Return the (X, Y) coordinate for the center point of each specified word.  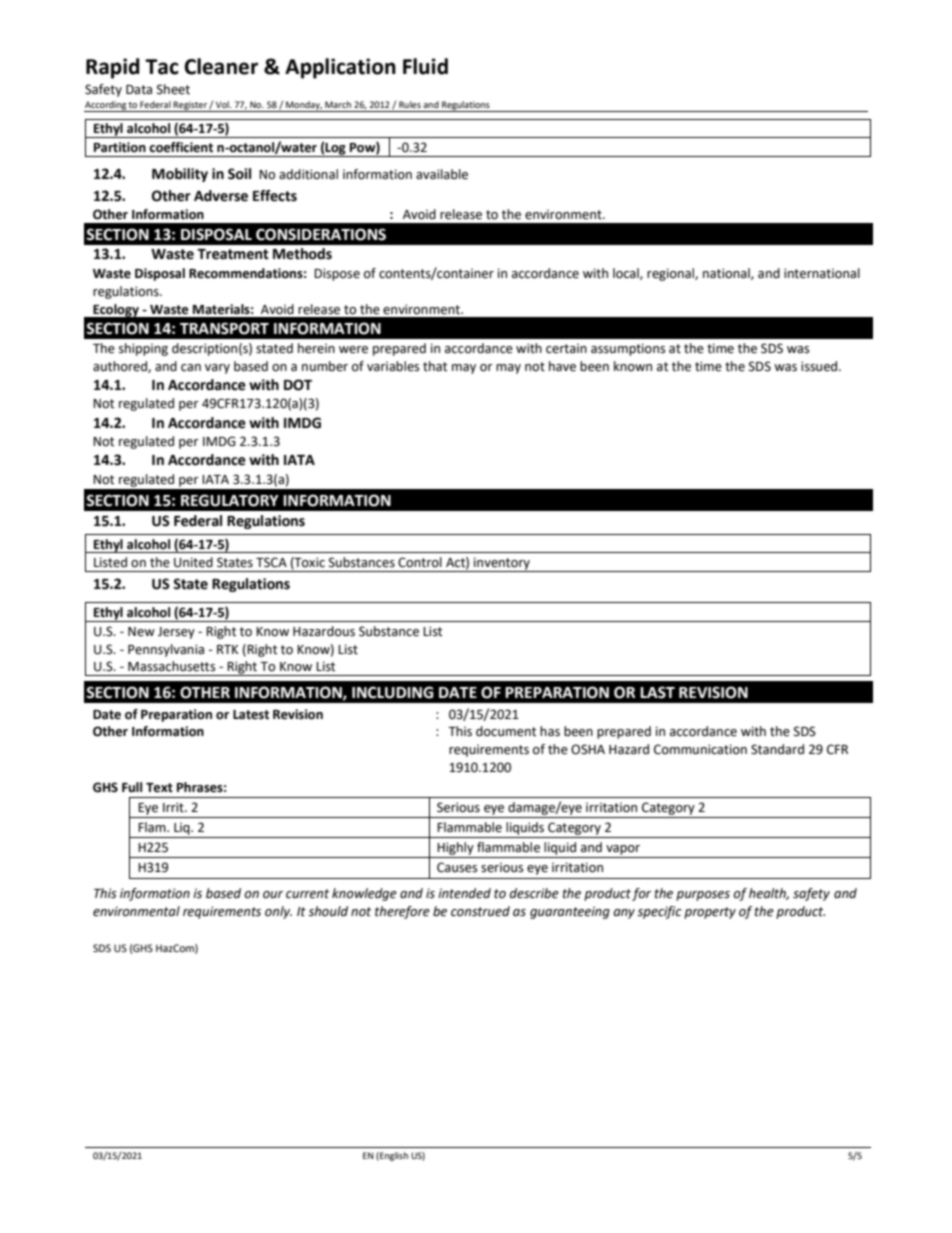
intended (464, 893)
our (273, 895)
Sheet (173, 89)
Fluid (425, 66)
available (442, 174)
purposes (703, 896)
